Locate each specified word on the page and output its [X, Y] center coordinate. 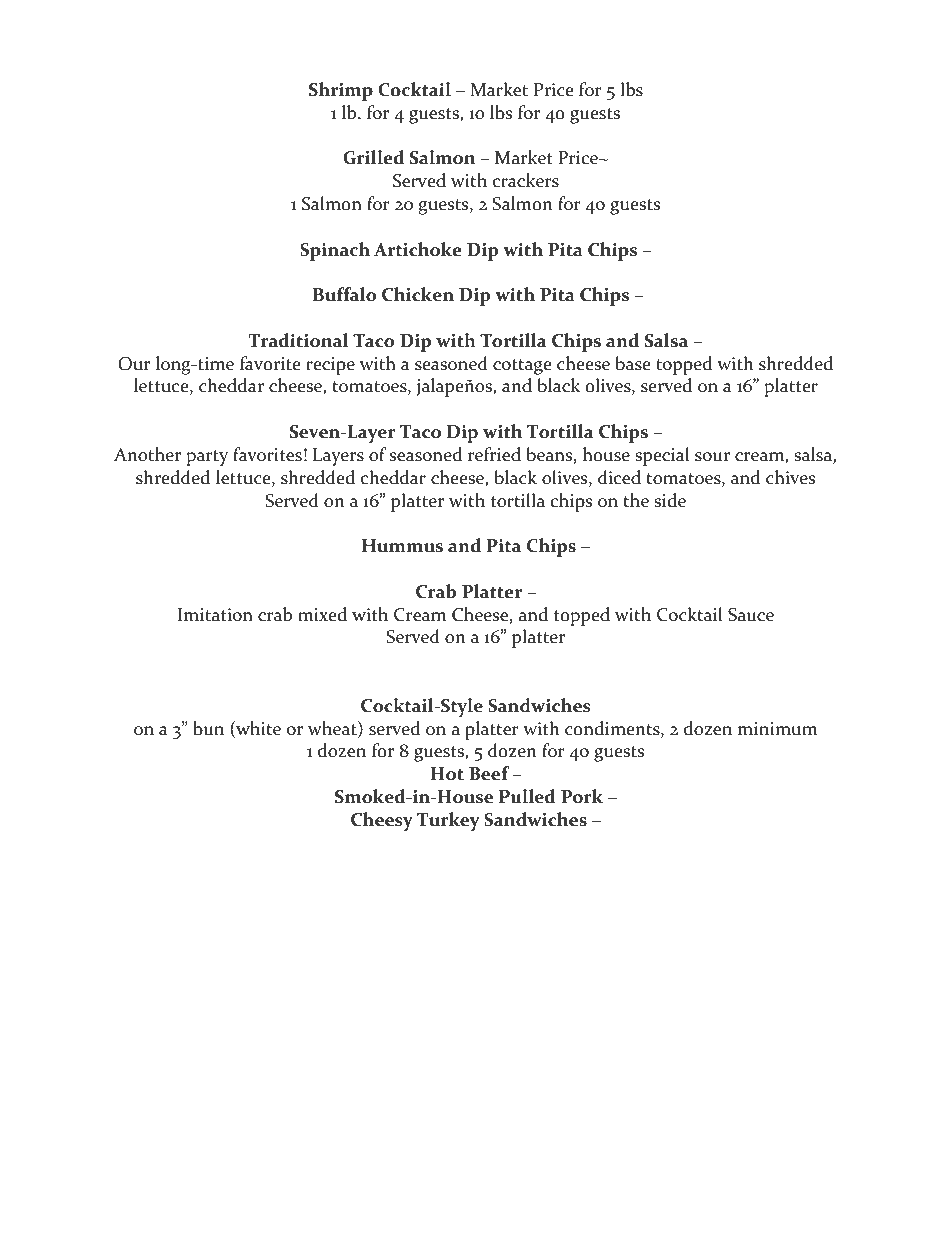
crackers [526, 180]
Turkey [448, 821]
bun [208, 728]
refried [494, 454]
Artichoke [418, 249]
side [670, 500]
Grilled [373, 157]
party [207, 458]
